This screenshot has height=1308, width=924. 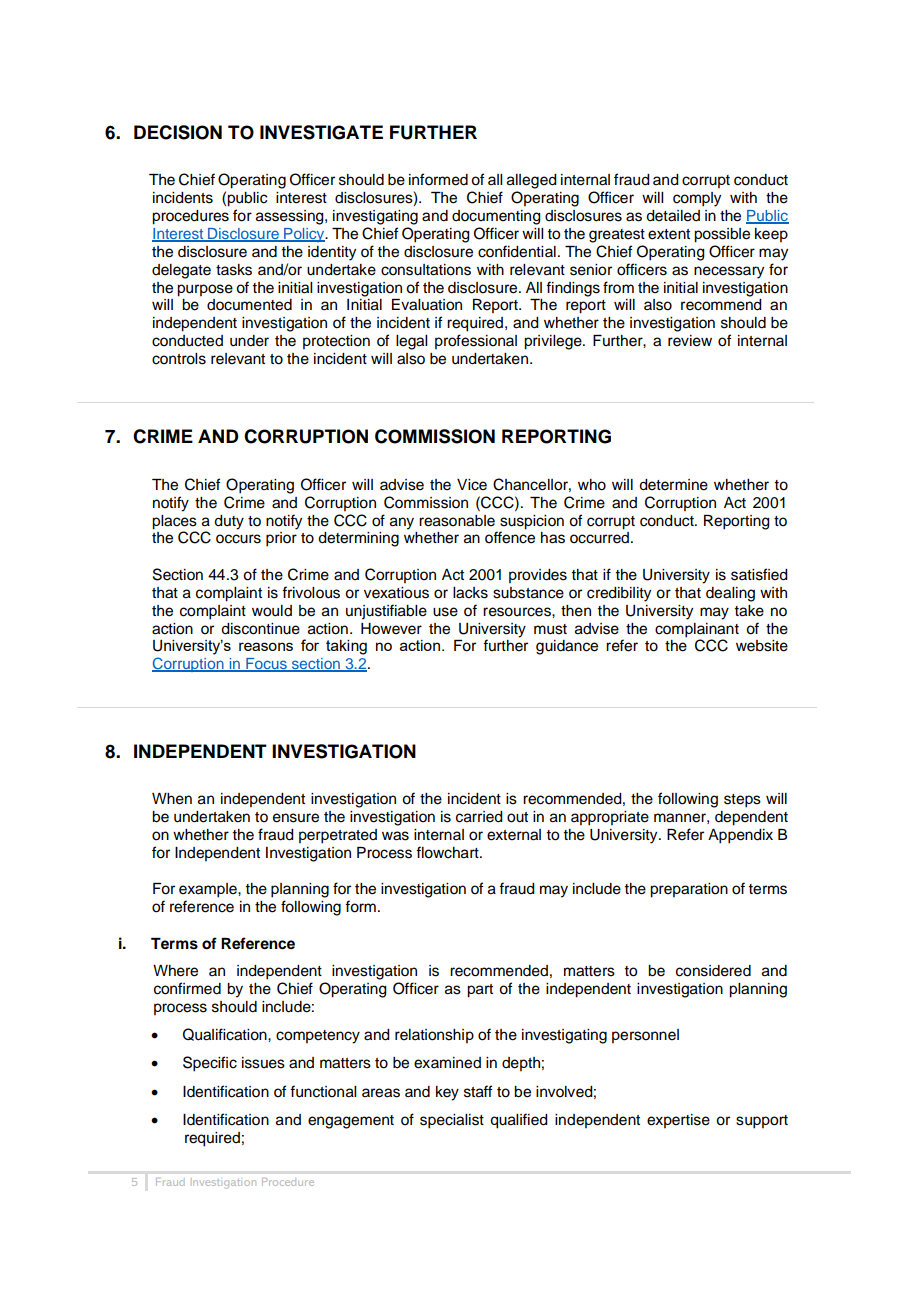 What do you see at coordinates (690, 341) in the screenshot?
I see `review` at bounding box center [690, 341].
